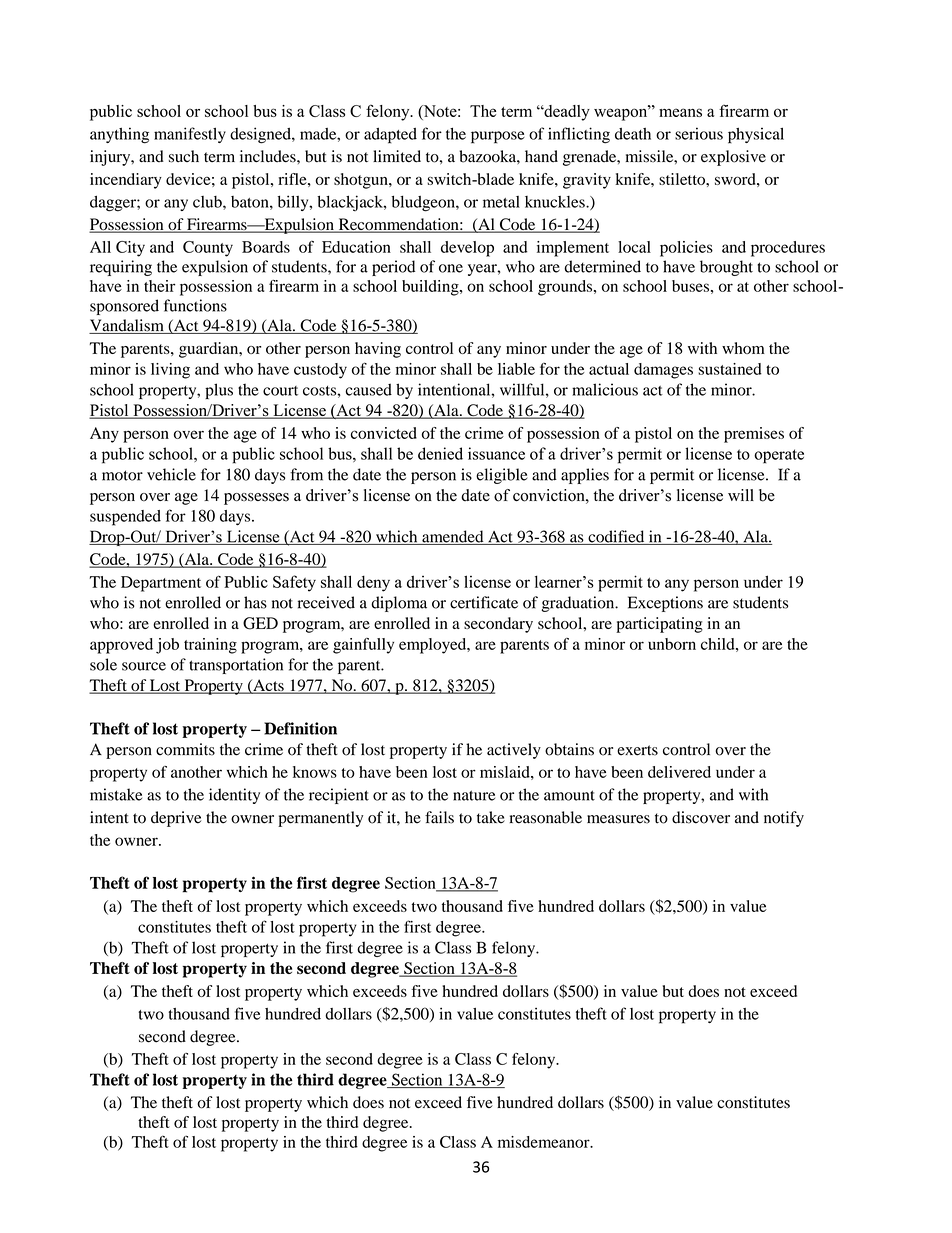 This document has width=952, height=1233. What do you see at coordinates (545, 1142) in the document?
I see `misdemeanor` at bounding box center [545, 1142].
